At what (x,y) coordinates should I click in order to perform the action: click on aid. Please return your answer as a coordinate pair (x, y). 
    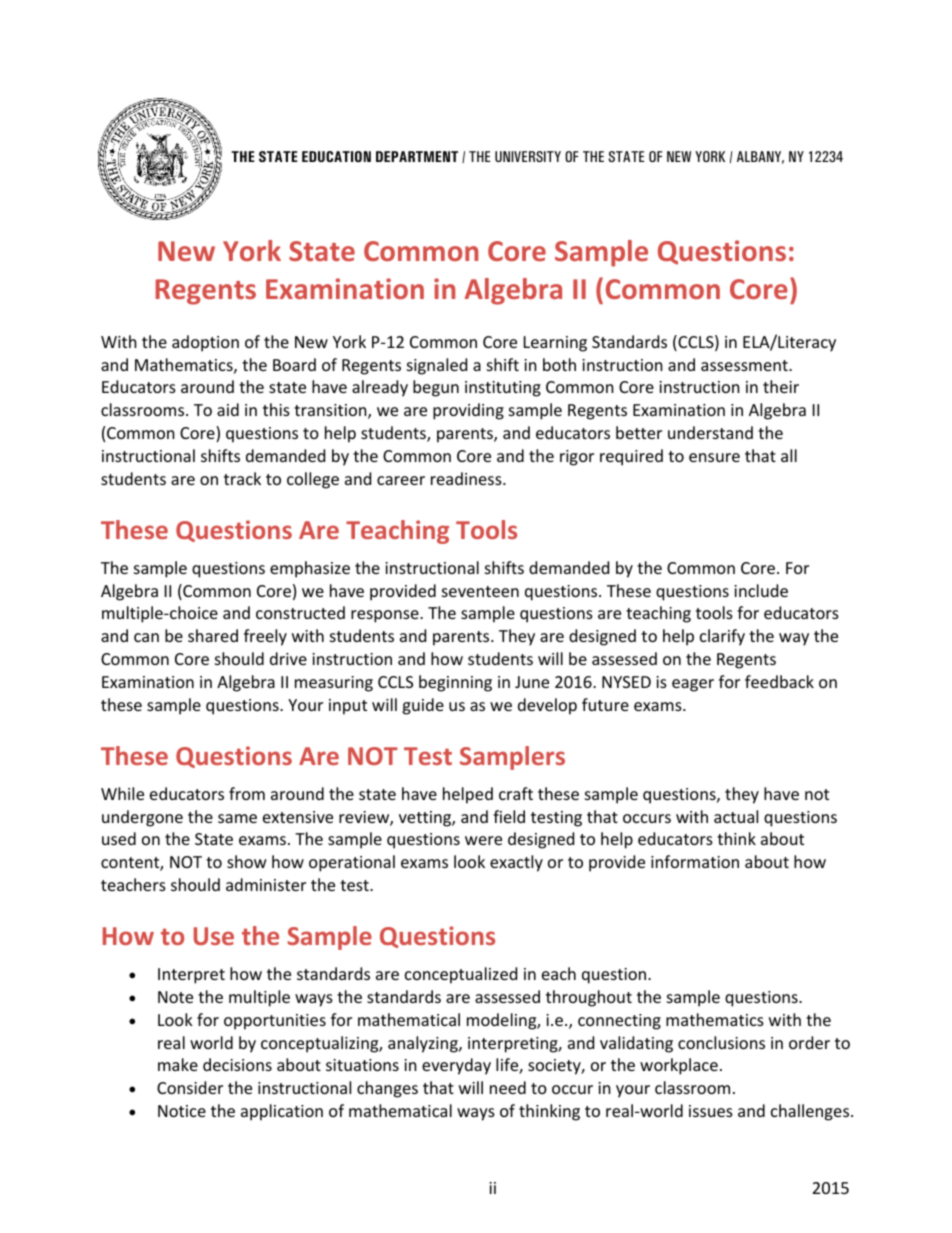
    Looking at the image, I should click on (228, 409).
